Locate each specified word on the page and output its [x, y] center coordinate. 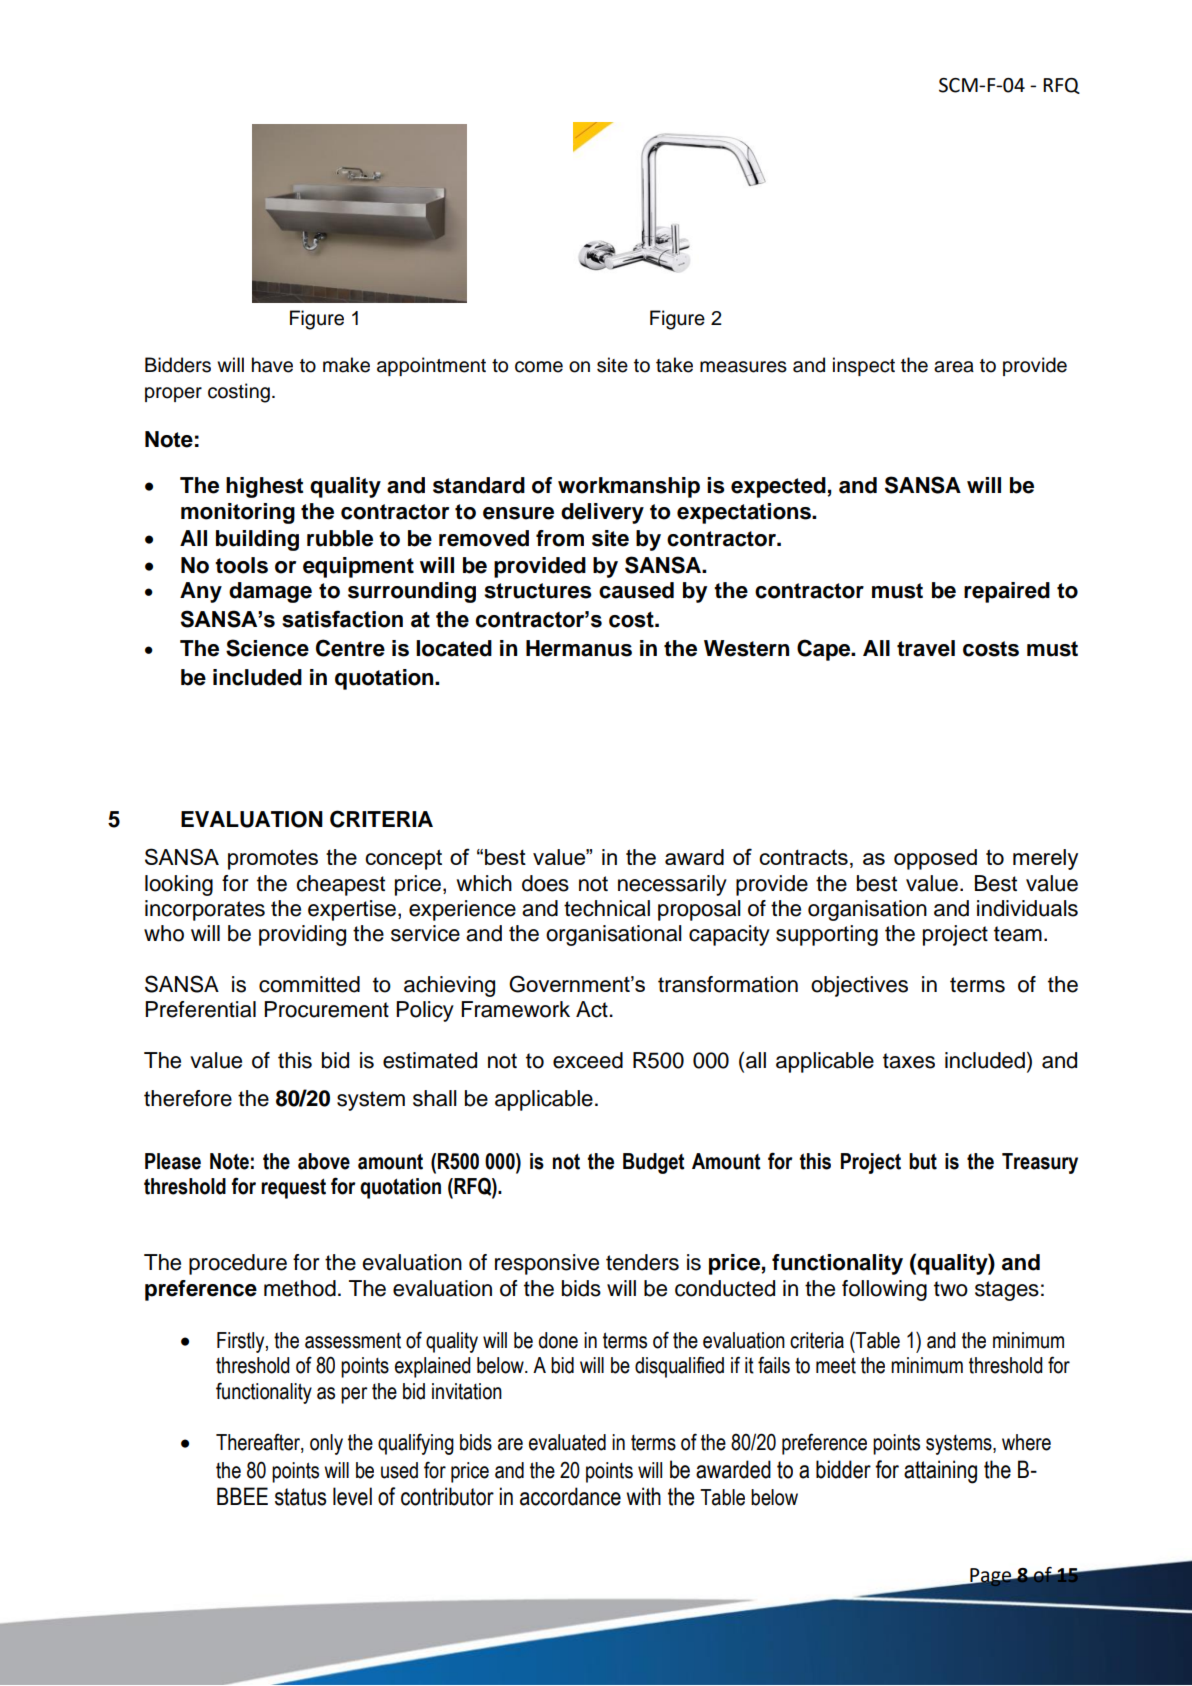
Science [267, 648]
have [272, 365]
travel [926, 648]
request [293, 1189]
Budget [654, 1163]
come [539, 367]
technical [607, 908]
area [954, 367]
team [1018, 934]
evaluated [567, 1442]
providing [302, 935]
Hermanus [579, 648]
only [326, 1444]
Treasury [1040, 1163]
